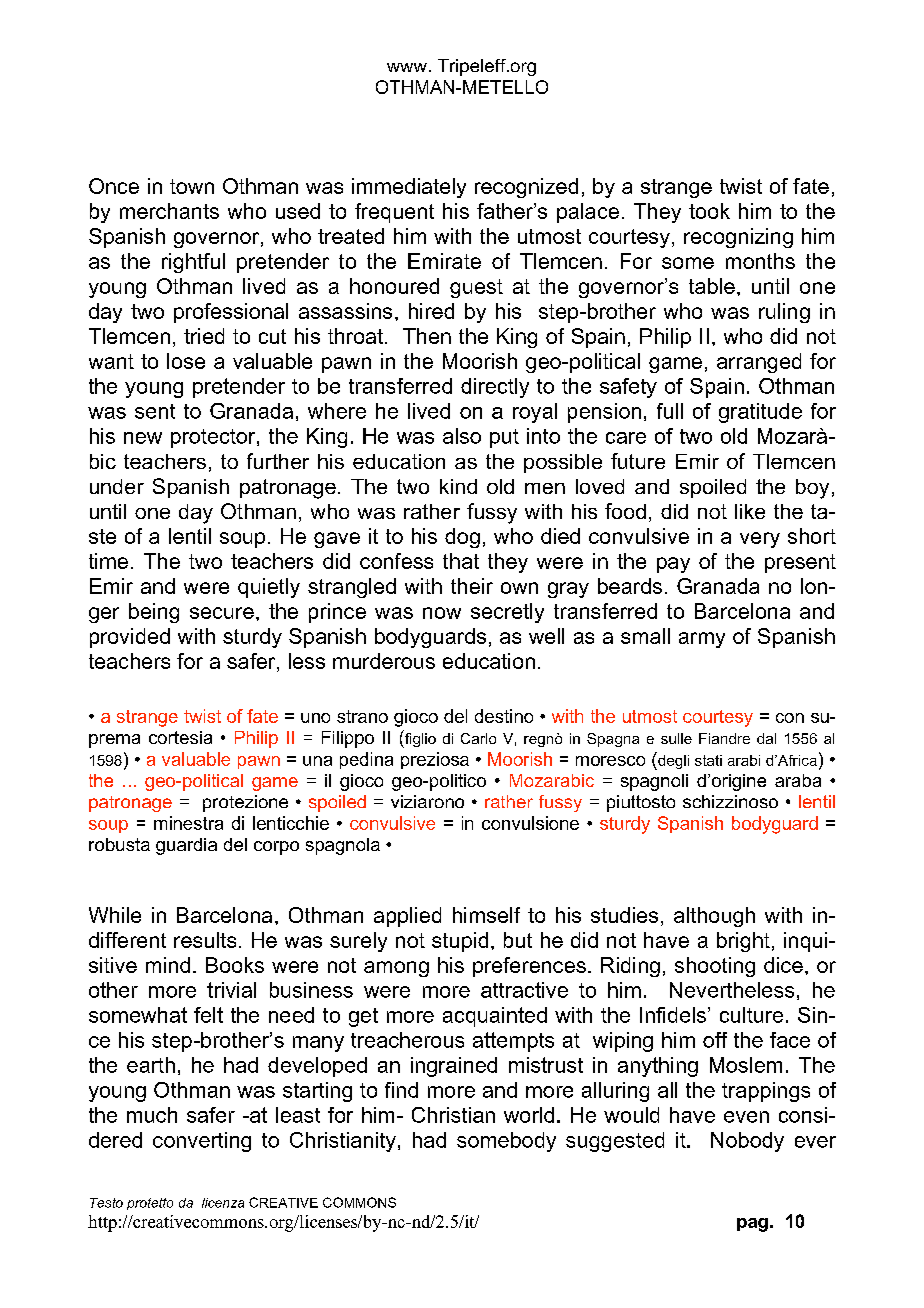 Image resolution: width=924 pixels, height=1308 pixels. I want to click on town, so click(192, 186).
